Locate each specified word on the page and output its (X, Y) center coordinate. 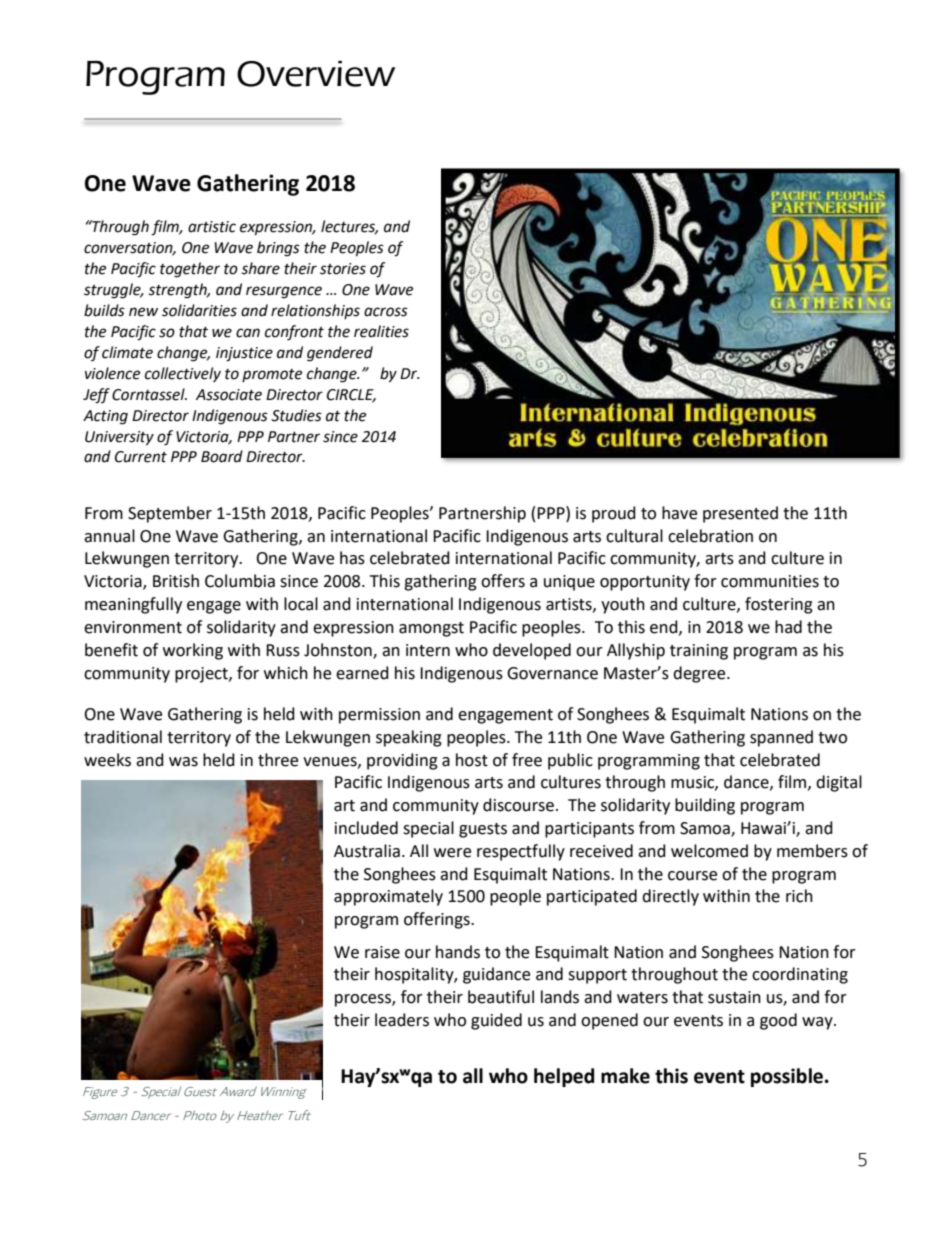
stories (343, 269)
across (386, 312)
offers (503, 581)
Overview (316, 74)
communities (770, 581)
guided (496, 1021)
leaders (402, 1020)
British (176, 581)
